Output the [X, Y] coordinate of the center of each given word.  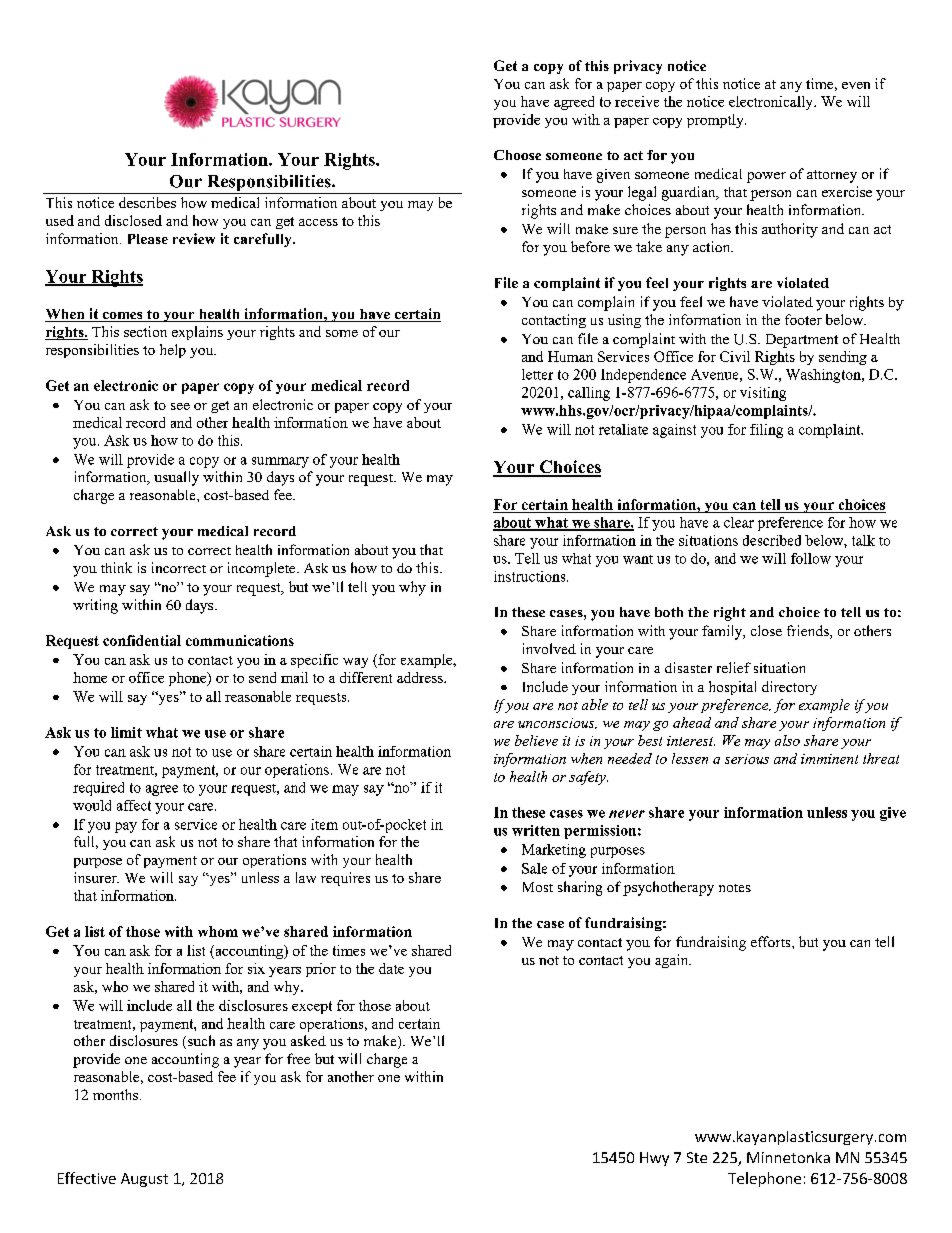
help [173, 351]
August [144, 1180]
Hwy [654, 1159]
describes [147, 202]
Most [538, 887]
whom [218, 931]
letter [537, 374]
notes [735, 888]
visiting [763, 394]
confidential [142, 640]
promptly [716, 121]
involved [549, 648]
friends [809, 632]
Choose [517, 155]
